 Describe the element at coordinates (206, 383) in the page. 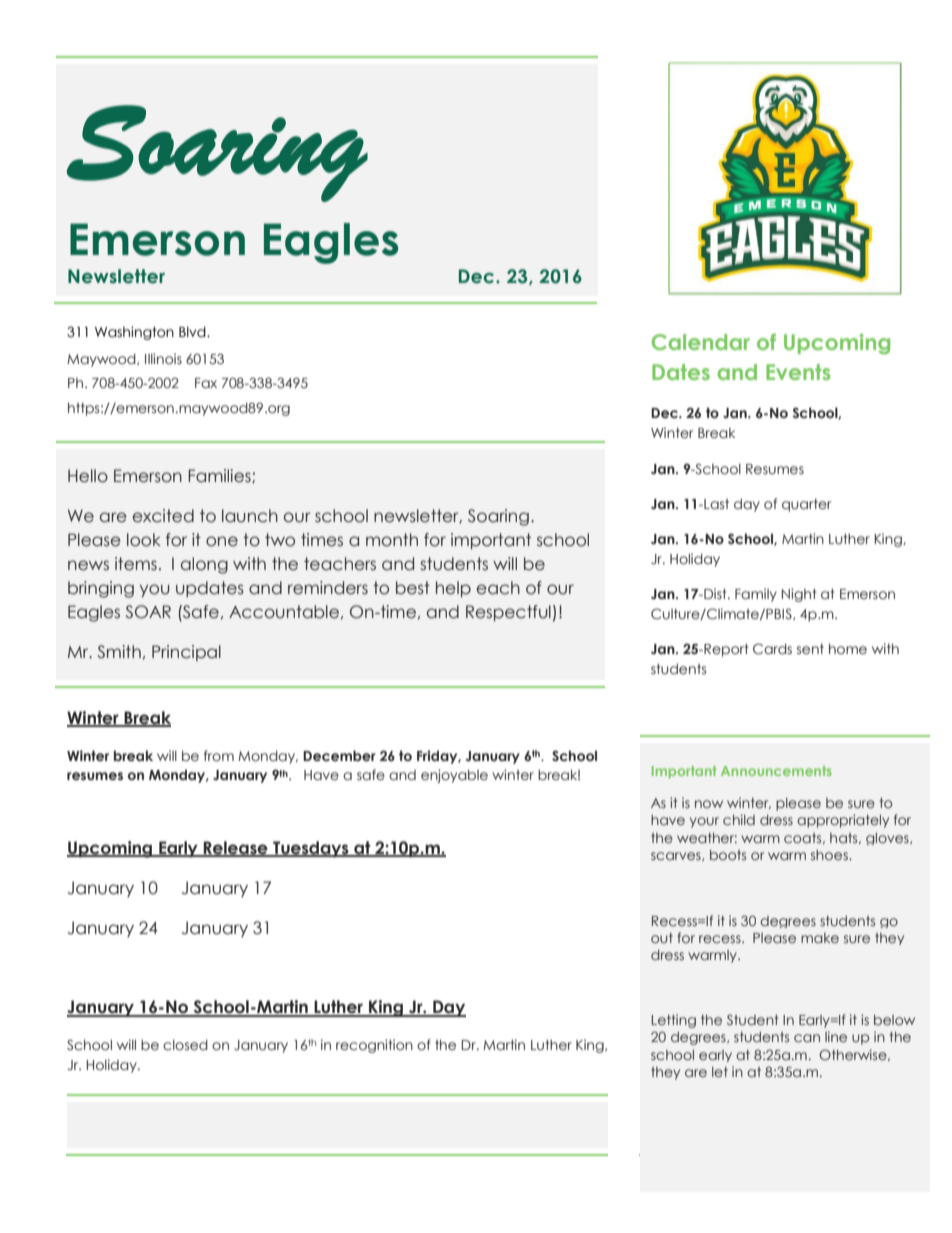

I see `Fax` at that location.
